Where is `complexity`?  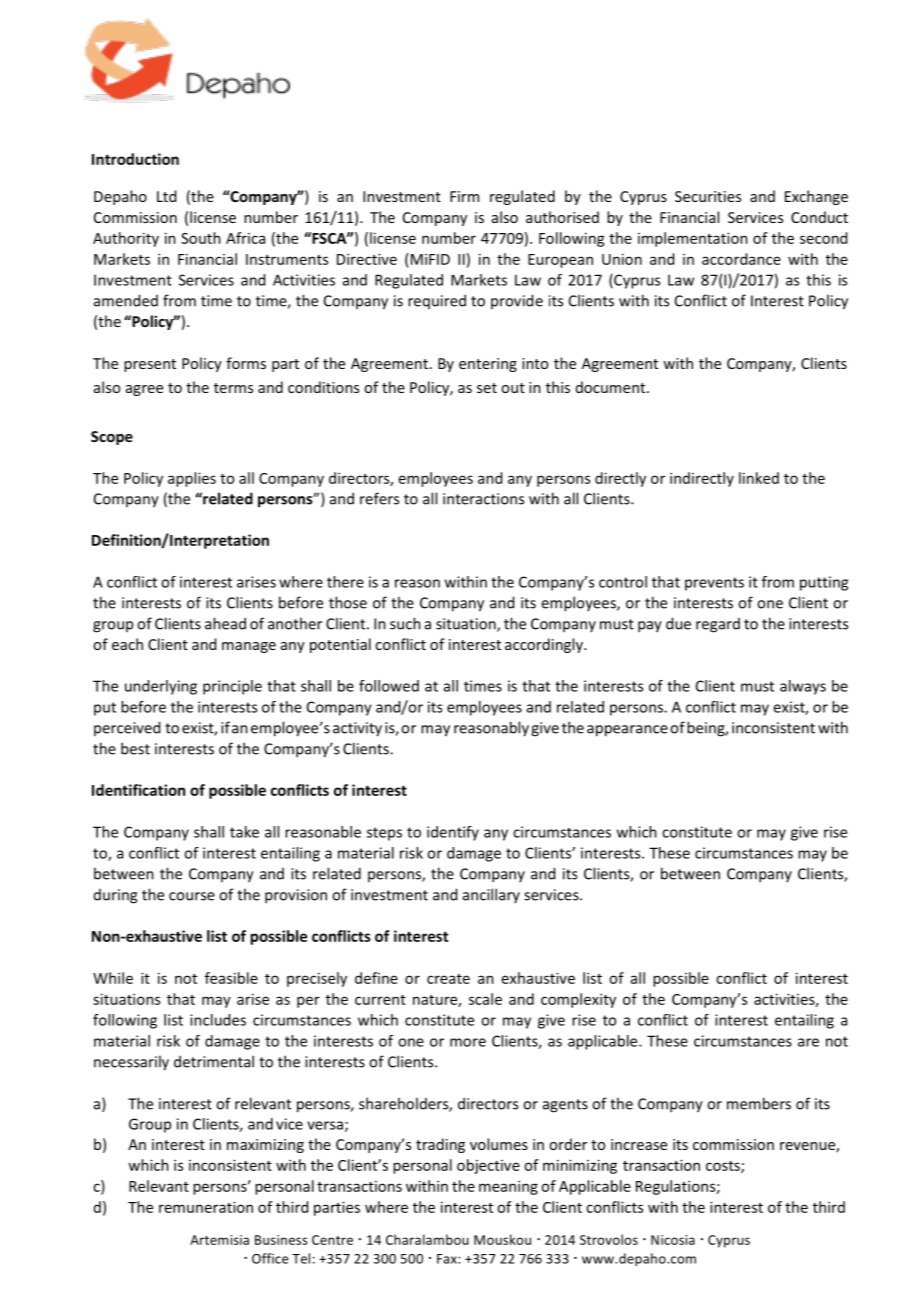
complexity is located at coordinates (578, 1000).
